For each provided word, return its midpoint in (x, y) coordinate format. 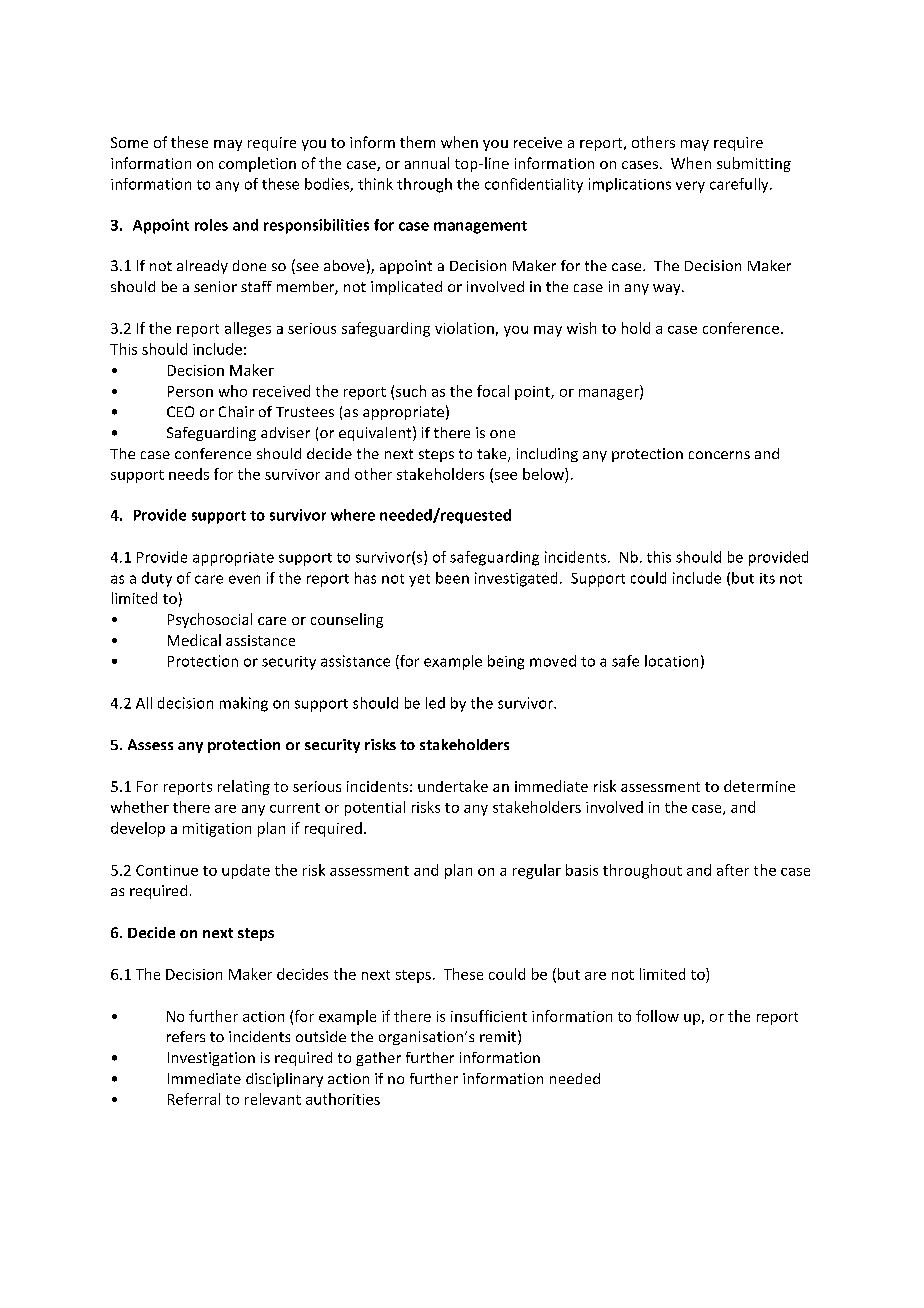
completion (257, 164)
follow (657, 1016)
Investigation (211, 1059)
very (690, 187)
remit (498, 1036)
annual (427, 163)
